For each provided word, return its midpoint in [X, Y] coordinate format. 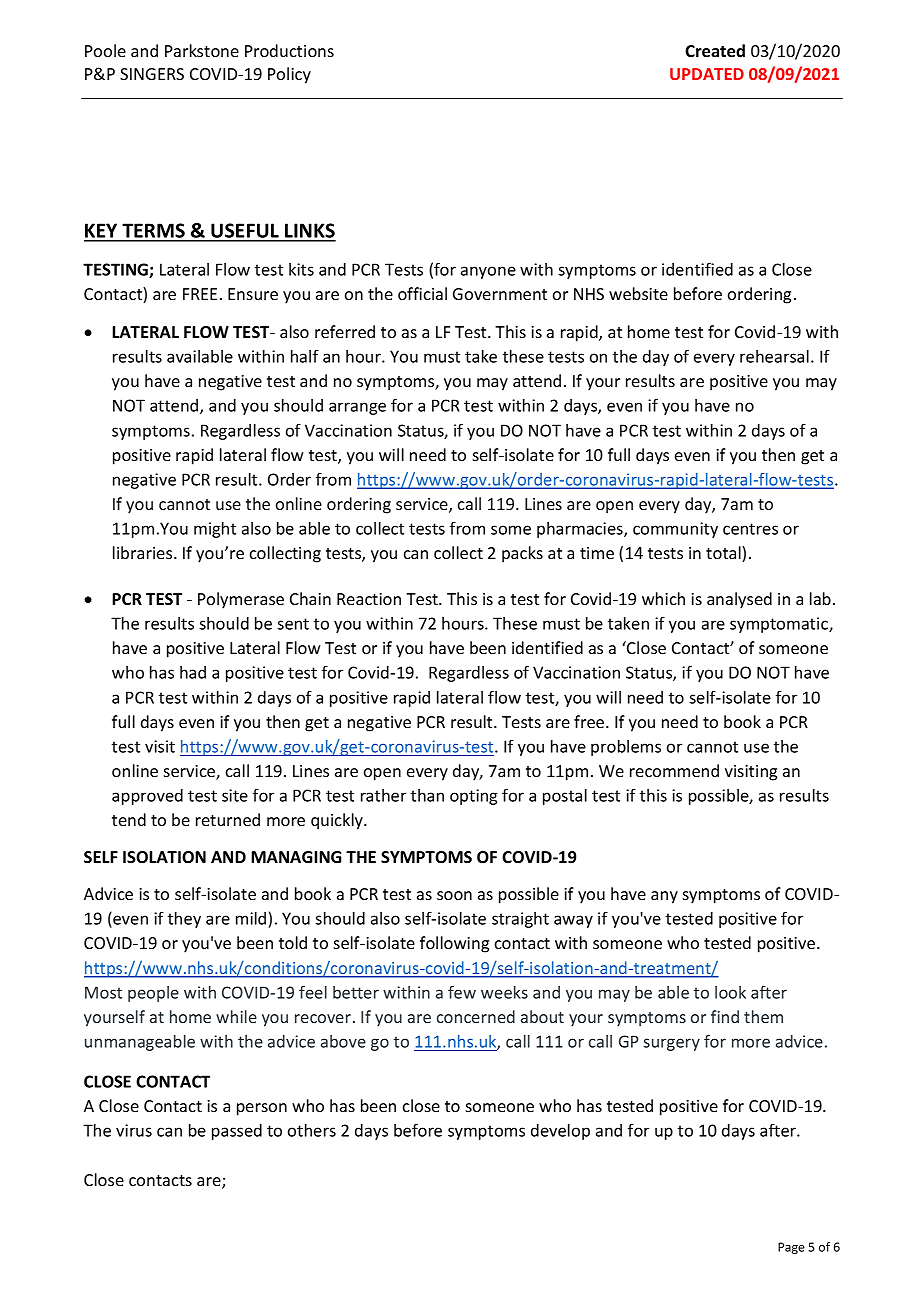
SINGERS [152, 74]
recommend [674, 770]
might [215, 530]
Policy [289, 75]
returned [228, 819]
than [427, 795]
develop [560, 1132]
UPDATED [707, 74]
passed [237, 1132]
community [675, 530]
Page [791, 1248]
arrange [357, 408]
